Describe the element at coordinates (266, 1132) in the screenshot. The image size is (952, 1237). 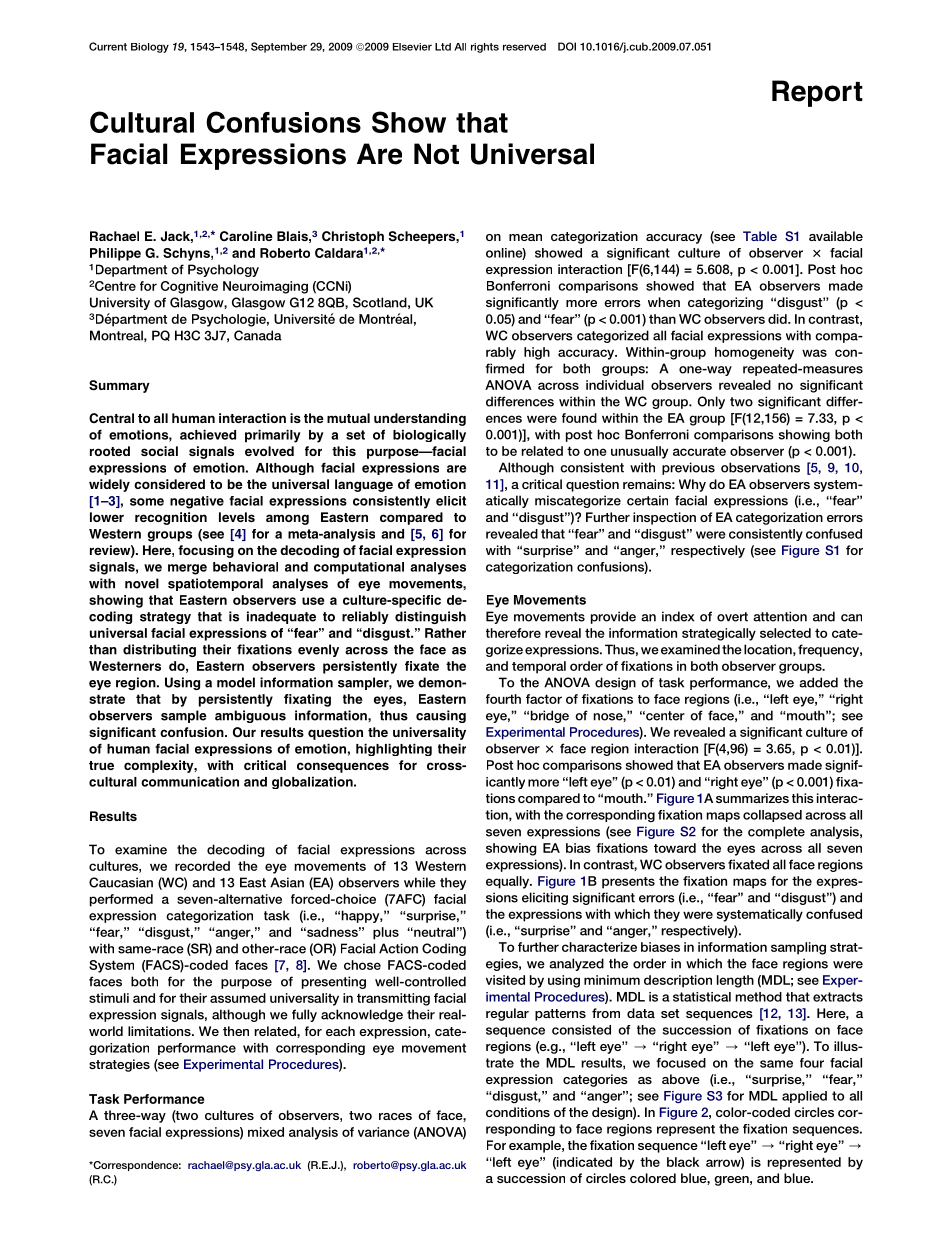
I see `mixed` at that location.
